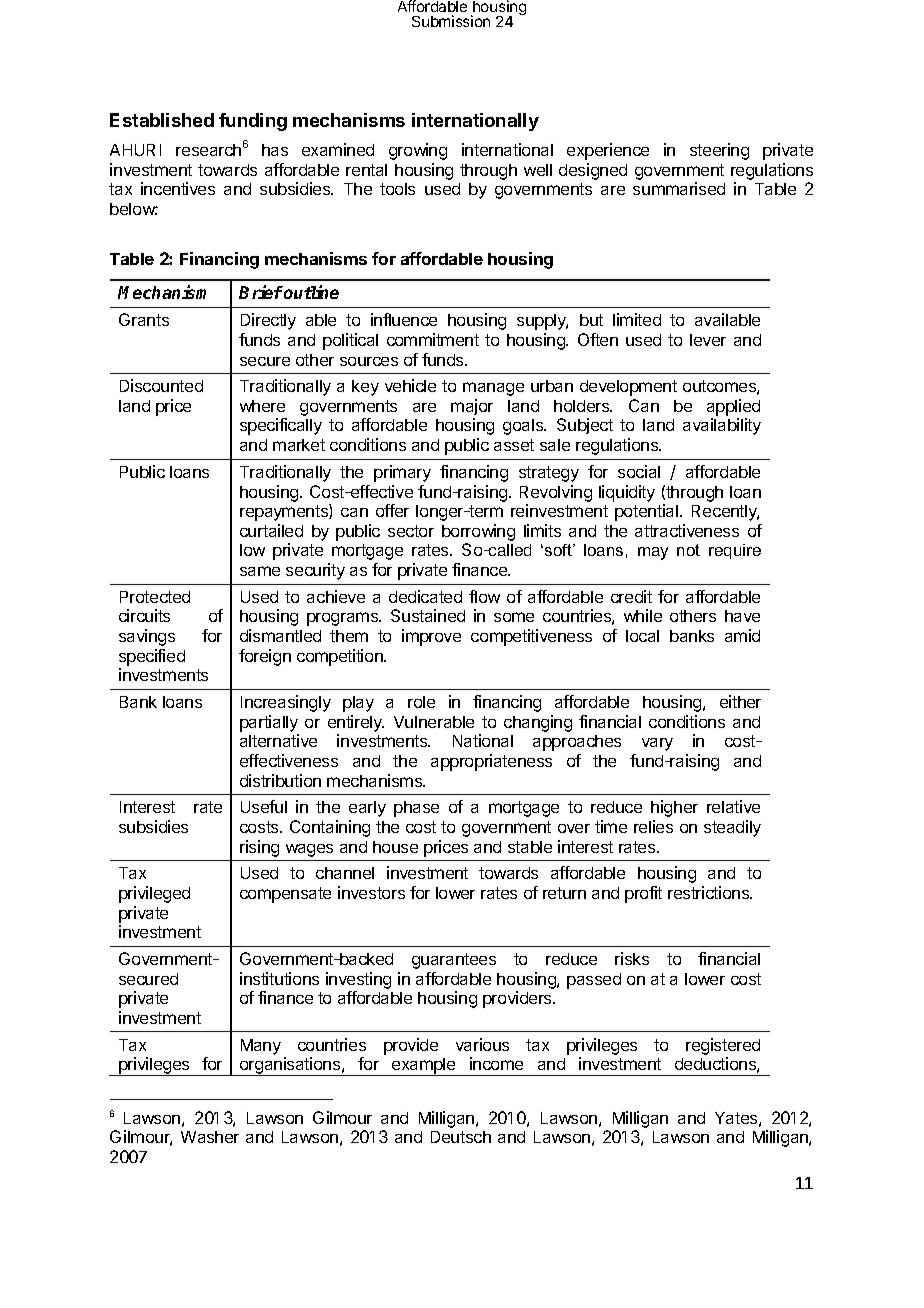  What do you see at coordinates (162, 120) in the page?
I see `Established` at bounding box center [162, 120].
